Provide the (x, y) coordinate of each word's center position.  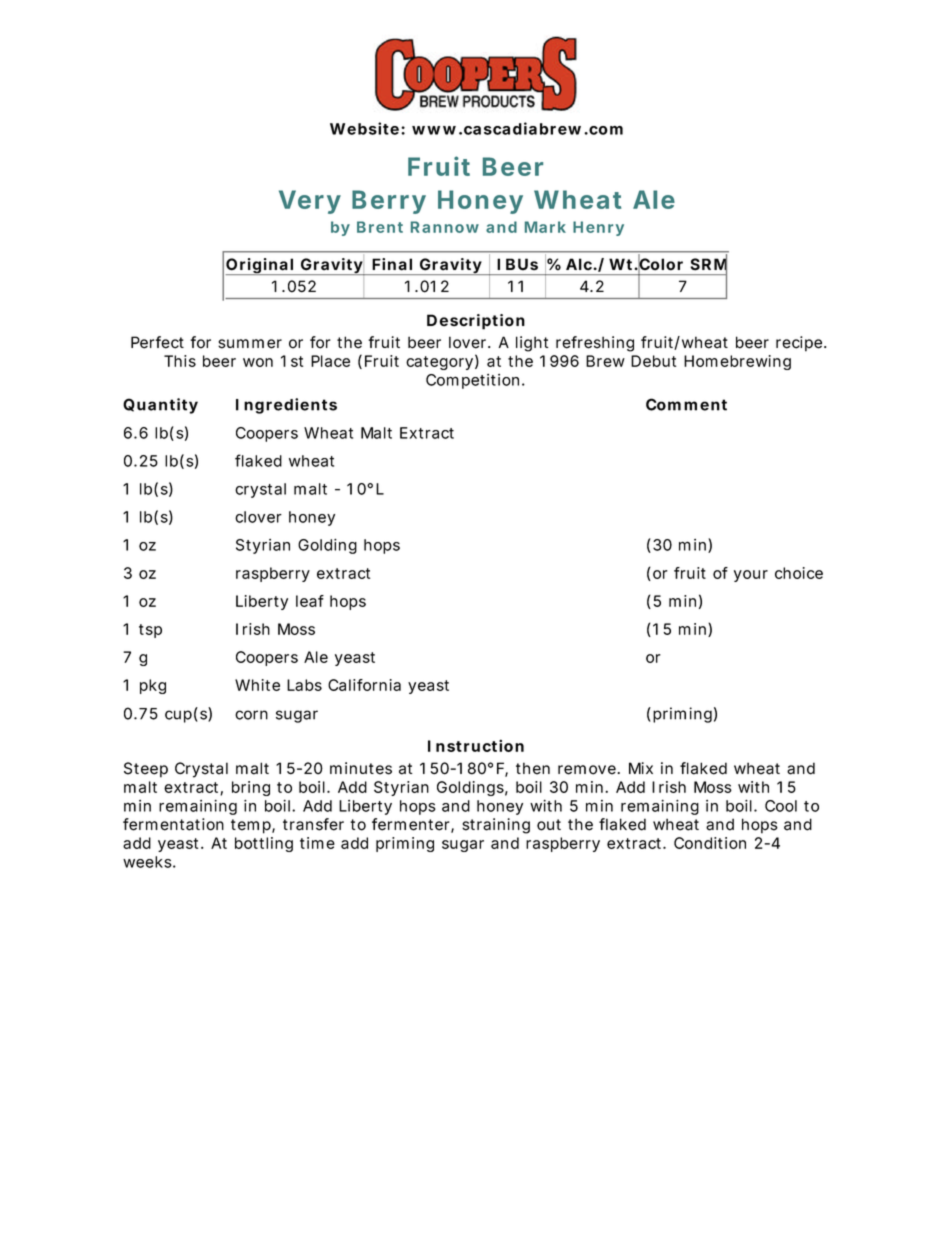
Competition (475, 381)
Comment (686, 404)
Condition (710, 843)
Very (310, 202)
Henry (598, 228)
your (751, 576)
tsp (150, 631)
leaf (310, 601)
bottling (264, 844)
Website (366, 128)
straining (496, 826)
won (258, 362)
